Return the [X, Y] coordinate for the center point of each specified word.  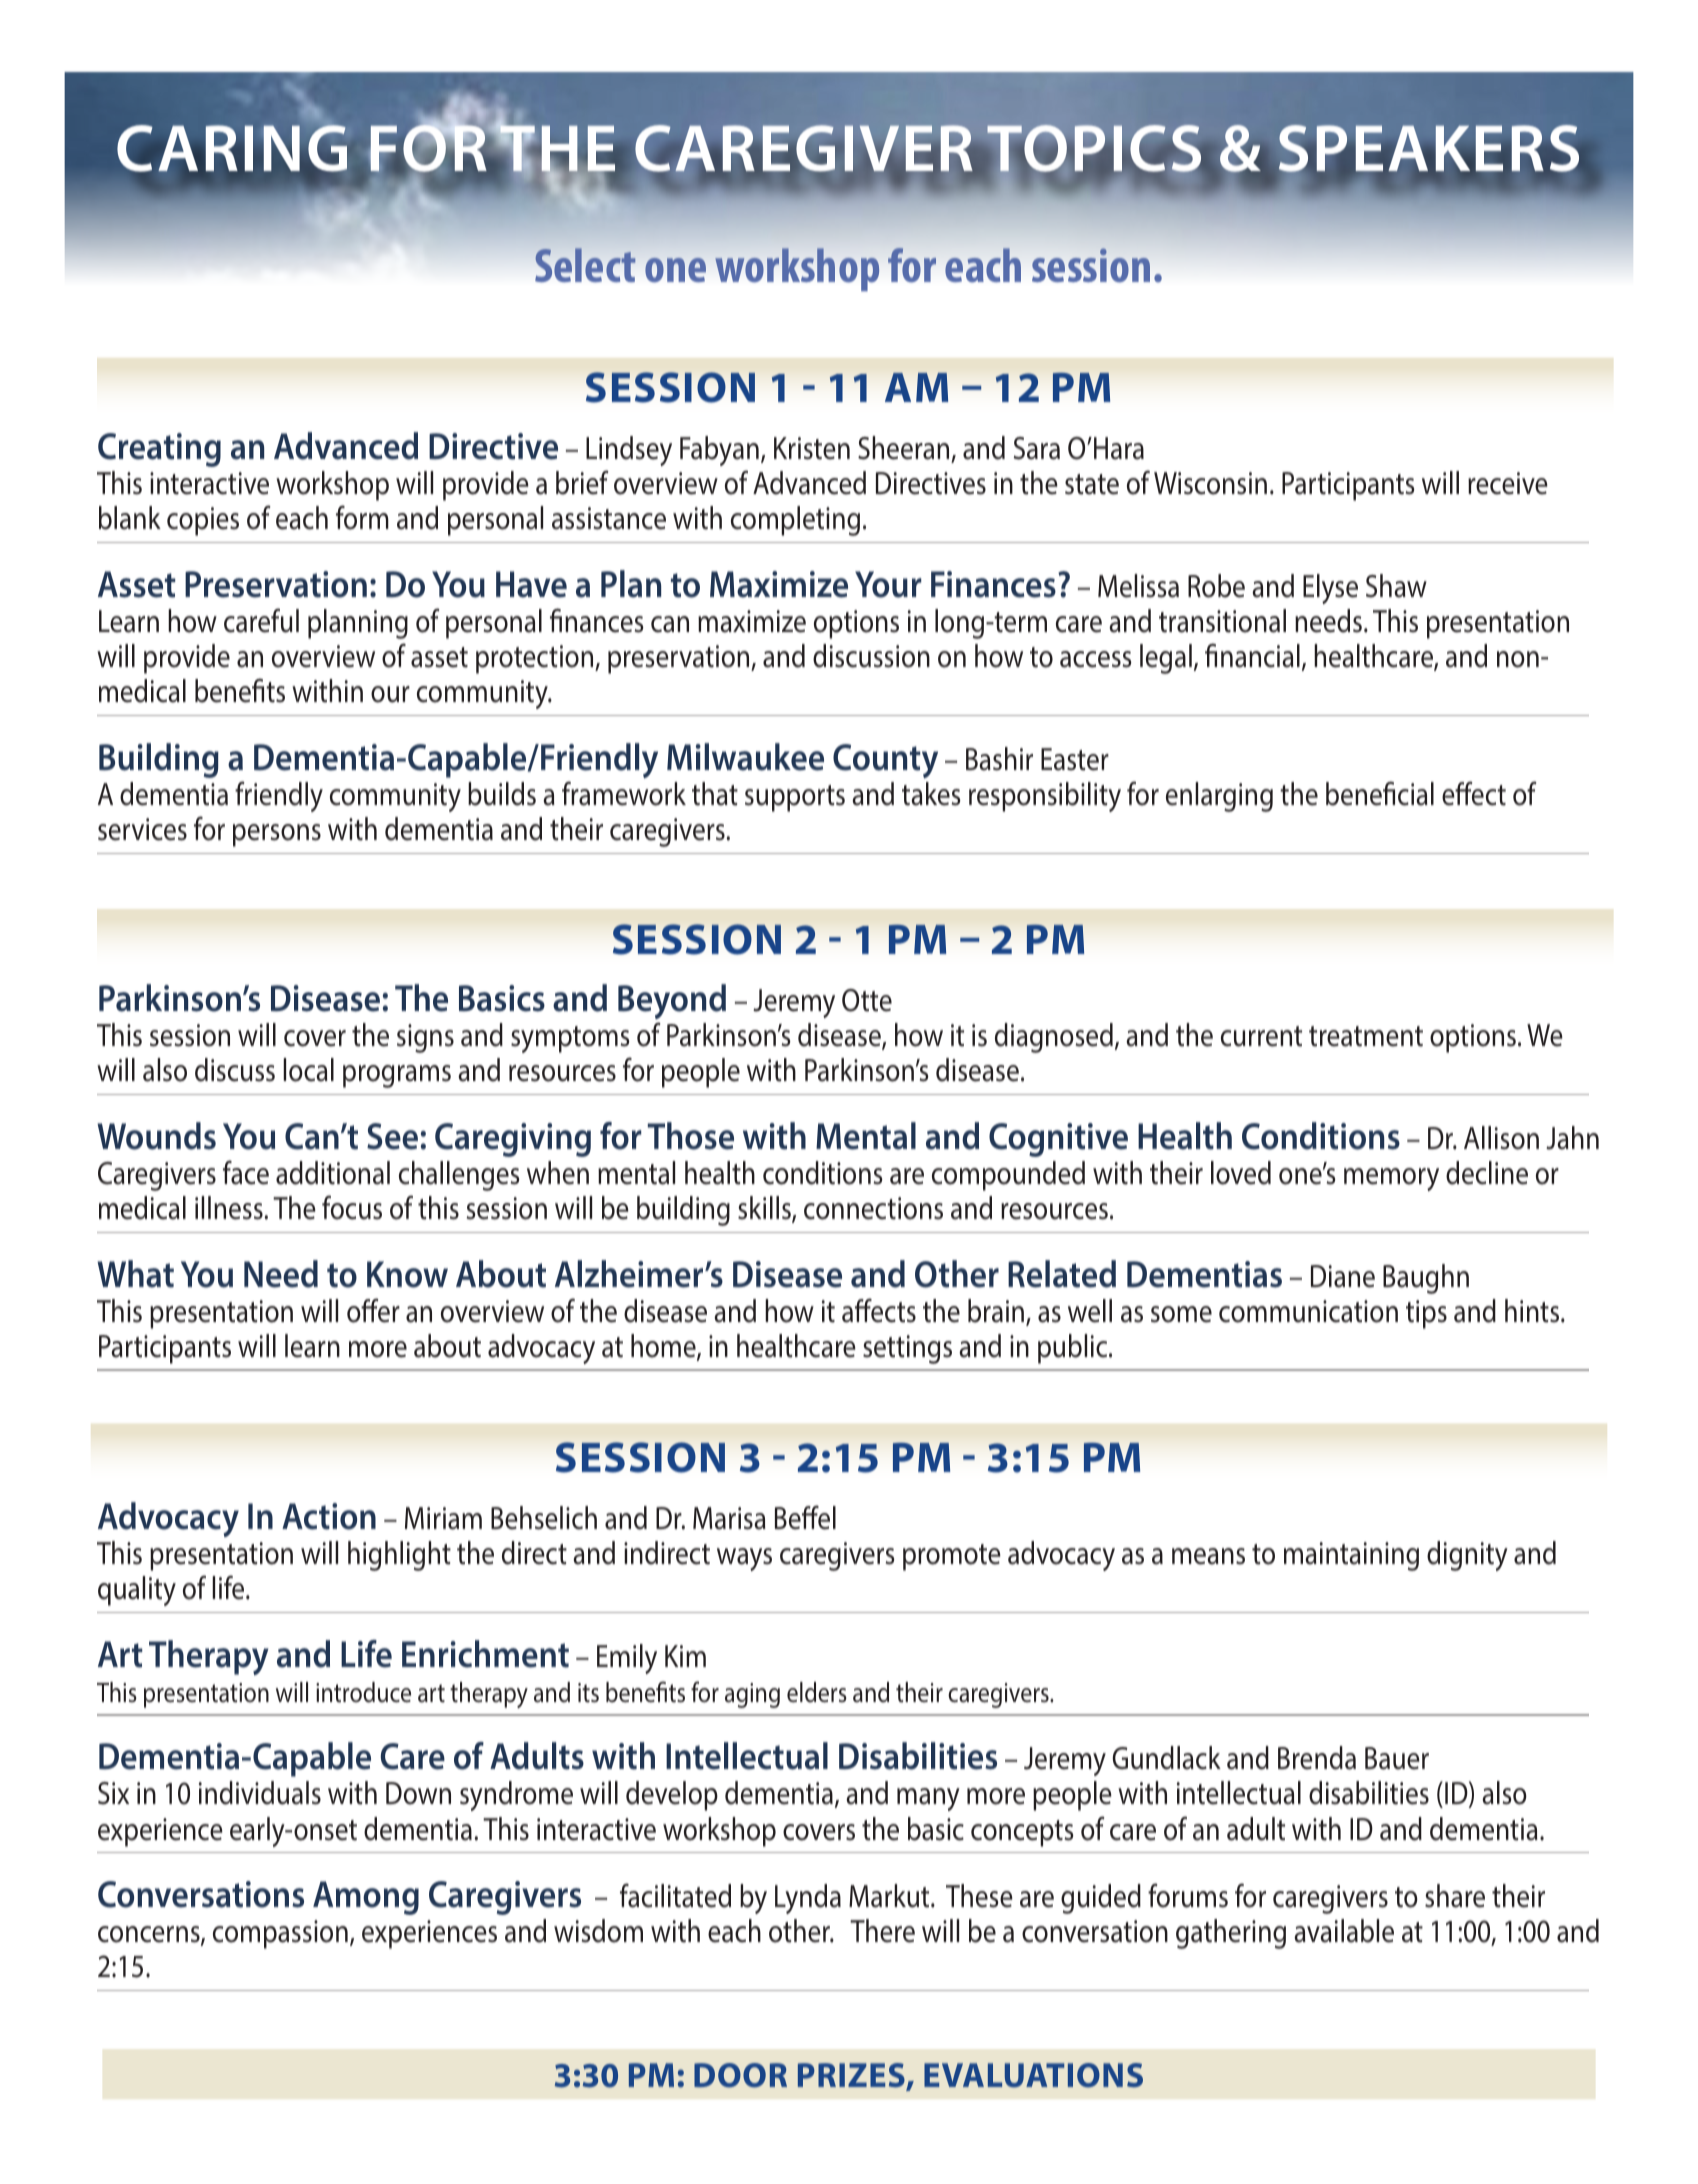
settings [907, 1349]
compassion [280, 1934]
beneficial [1380, 793]
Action [329, 1516]
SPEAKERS [1429, 148]
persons [277, 835]
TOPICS [1095, 148]
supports [795, 798]
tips [1426, 1314]
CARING [232, 147]
